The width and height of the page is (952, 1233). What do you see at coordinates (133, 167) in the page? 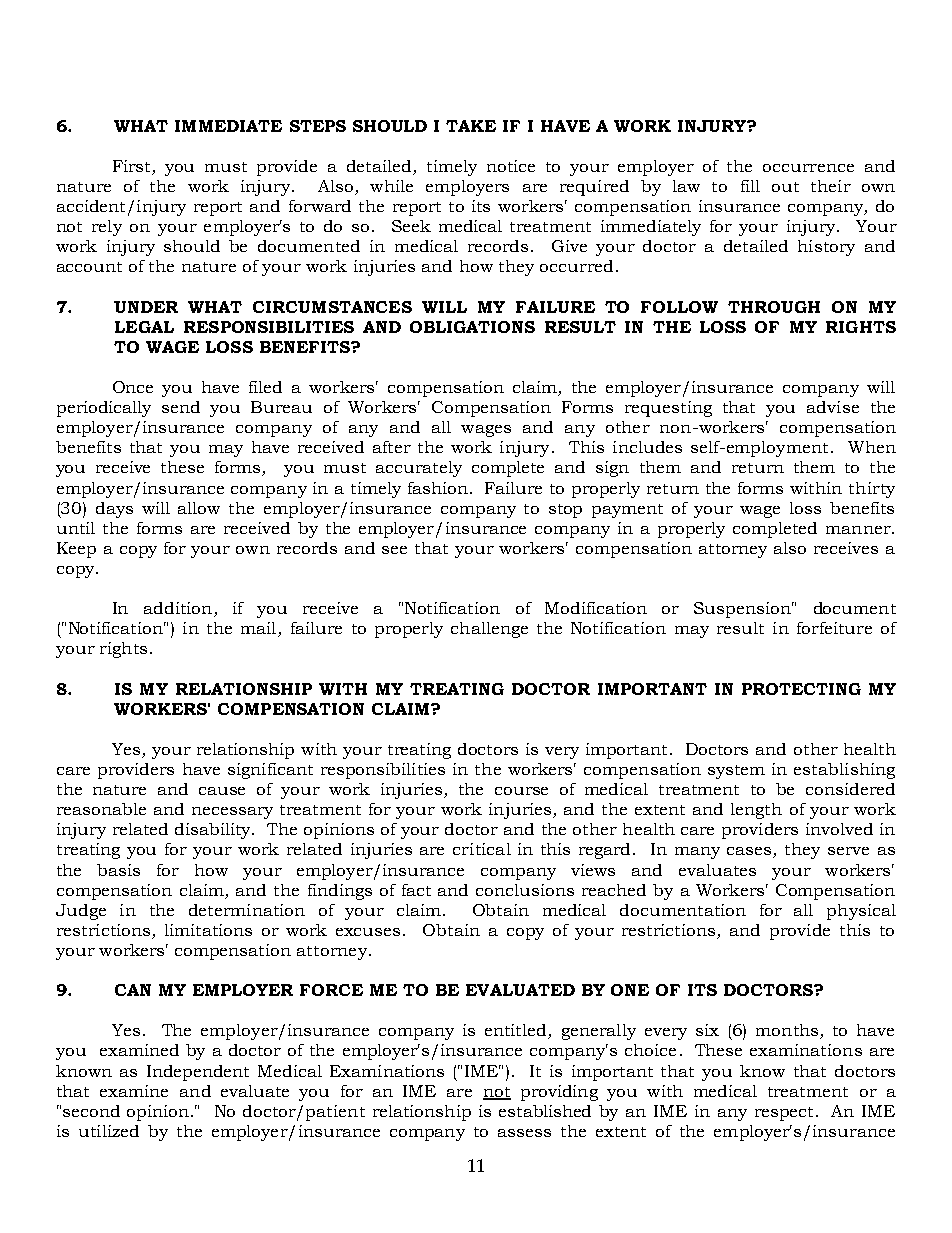
I see `First` at bounding box center [133, 167].
